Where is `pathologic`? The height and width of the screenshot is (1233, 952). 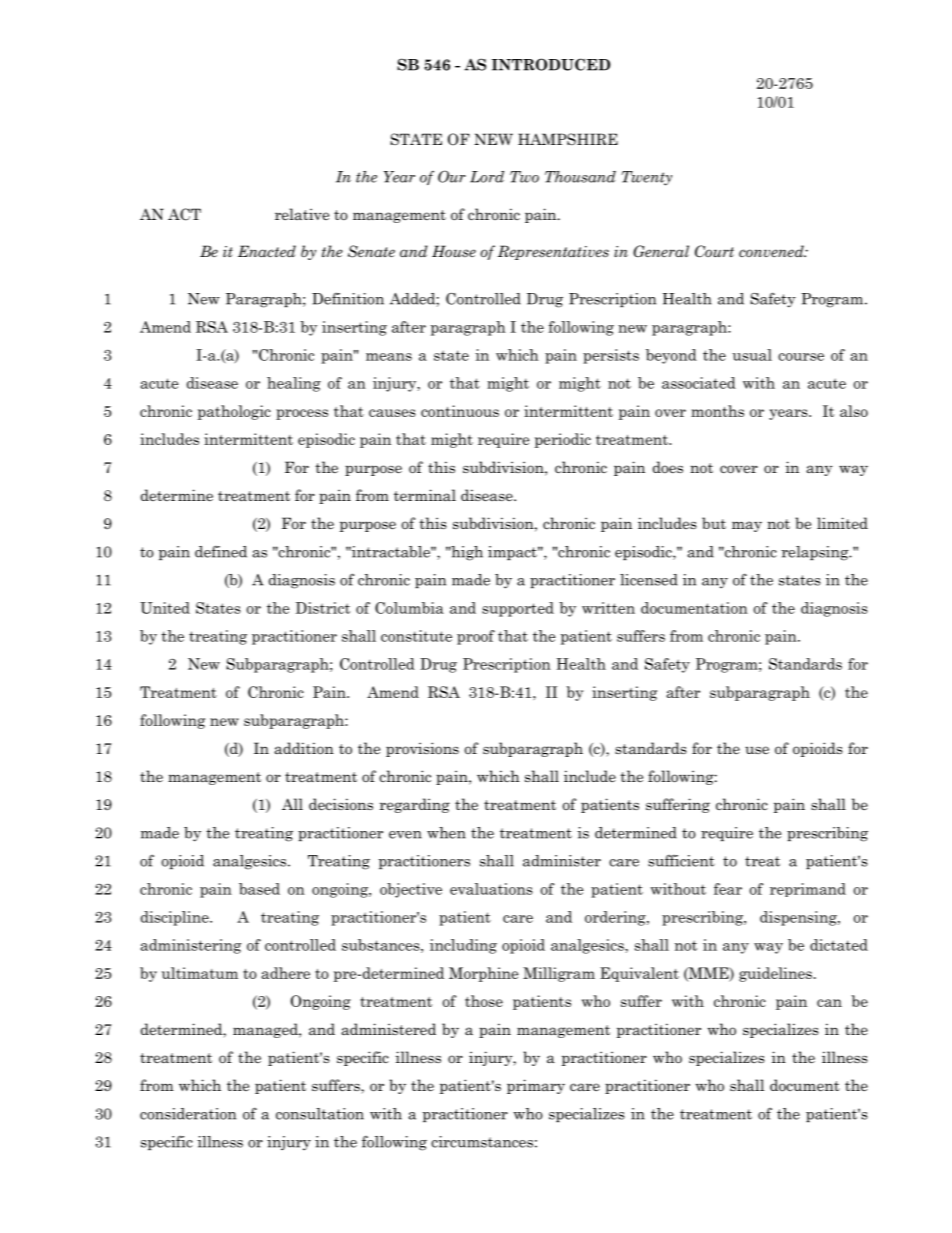 pathologic is located at coordinates (234, 412).
